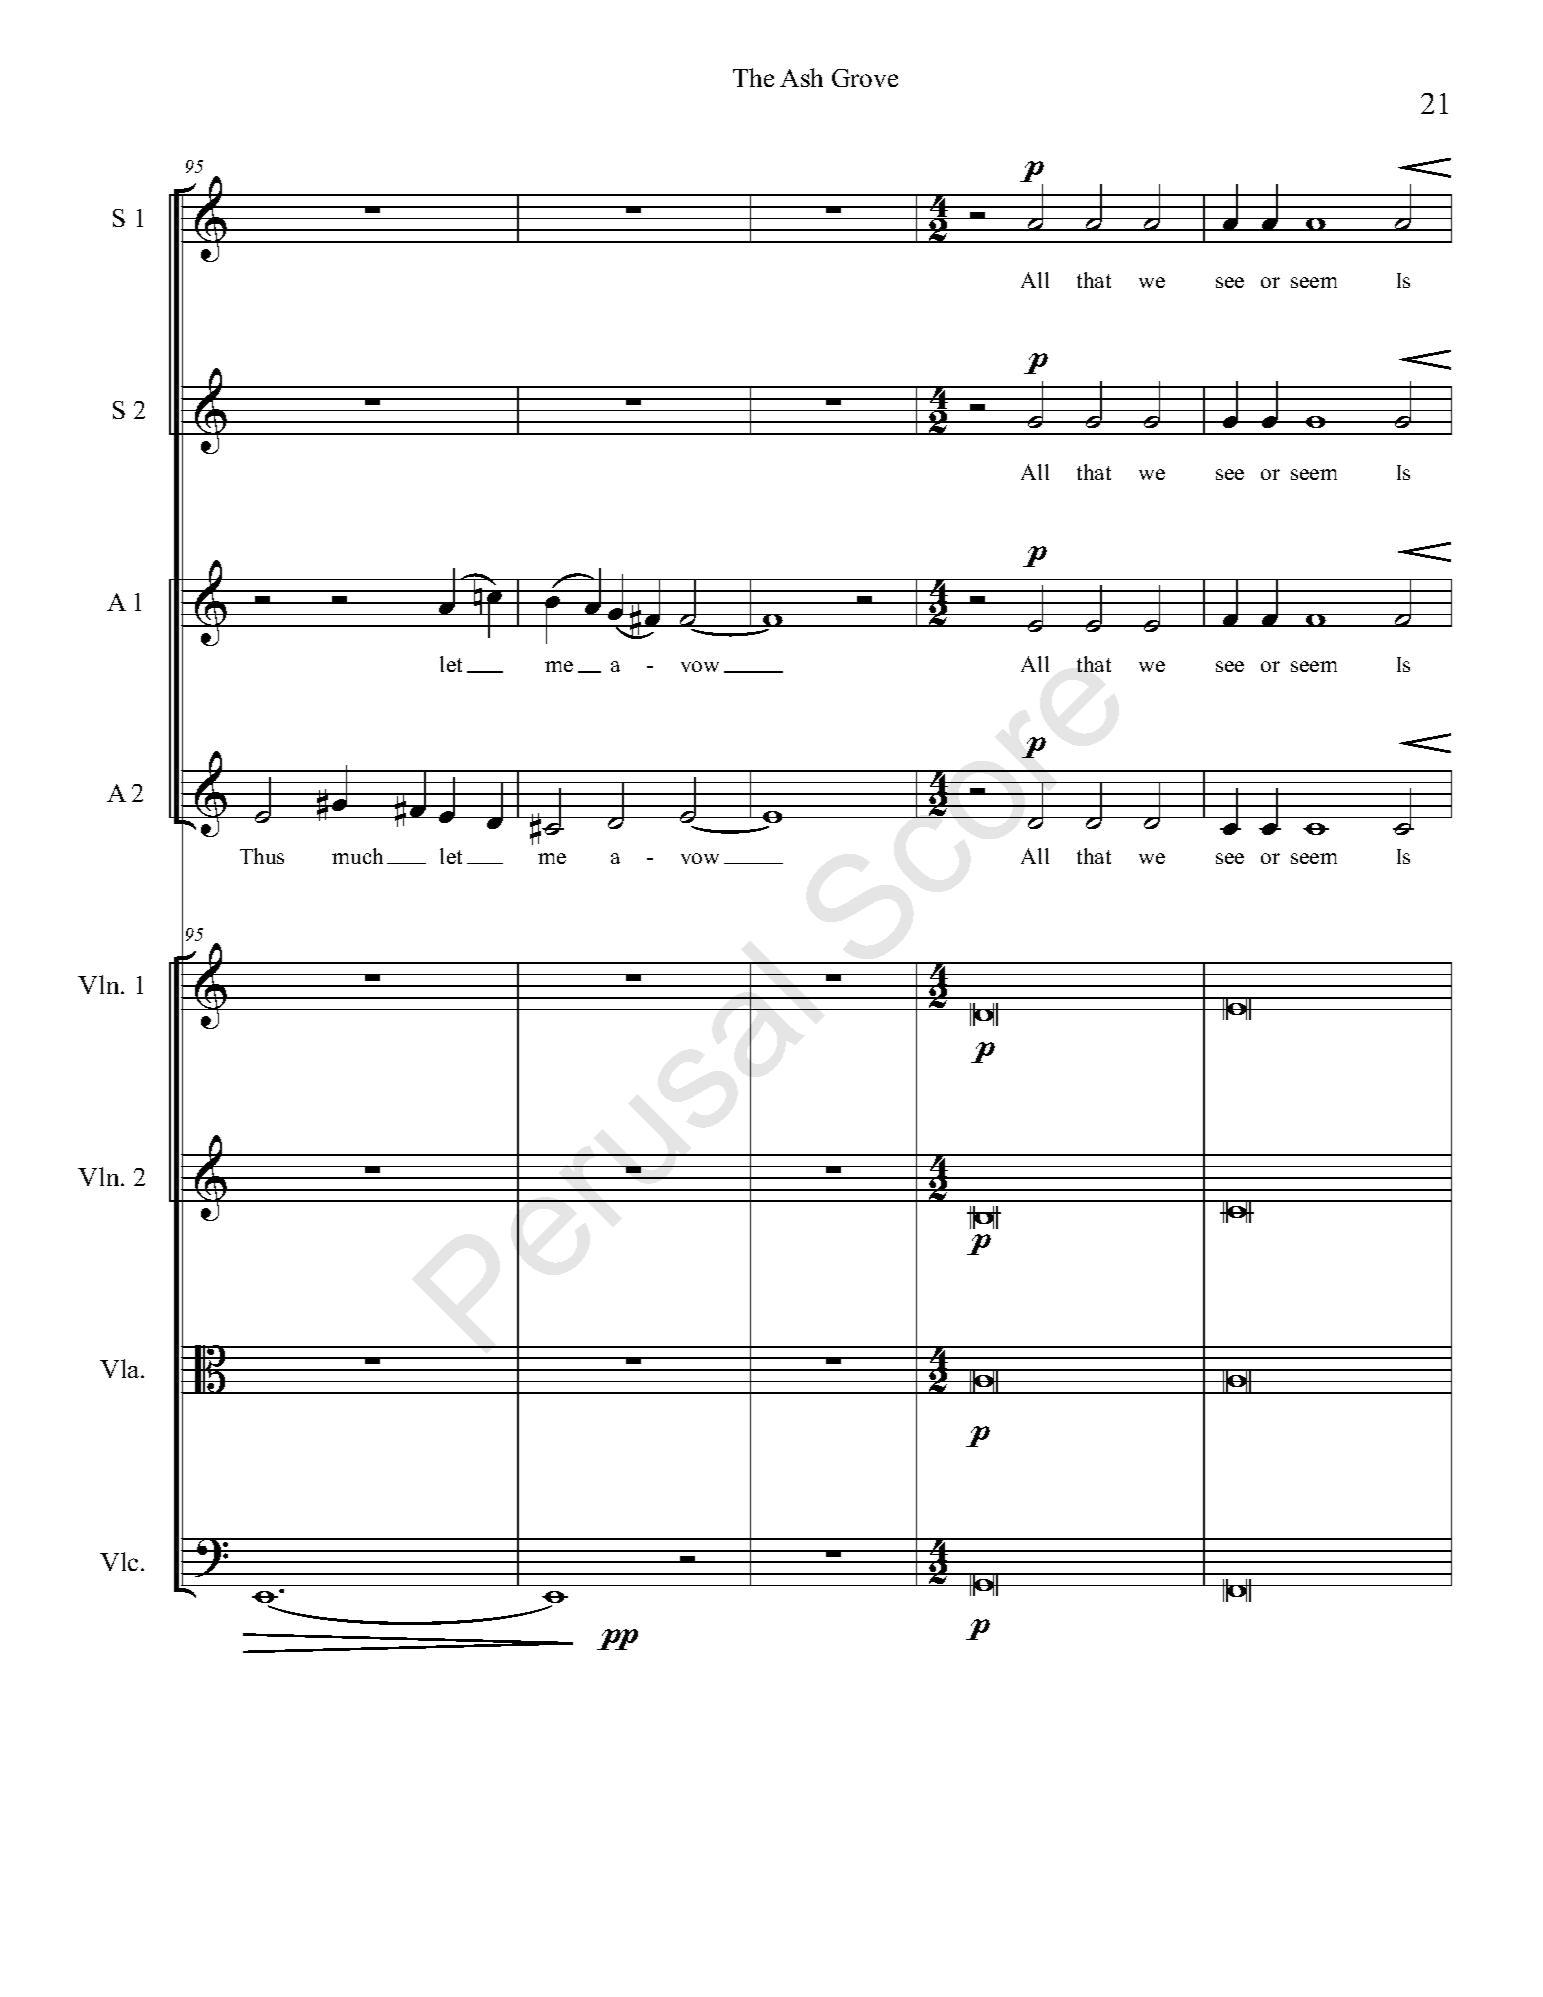  Describe the element at coordinates (262, 856) in the image. I see `Thus` at that location.
